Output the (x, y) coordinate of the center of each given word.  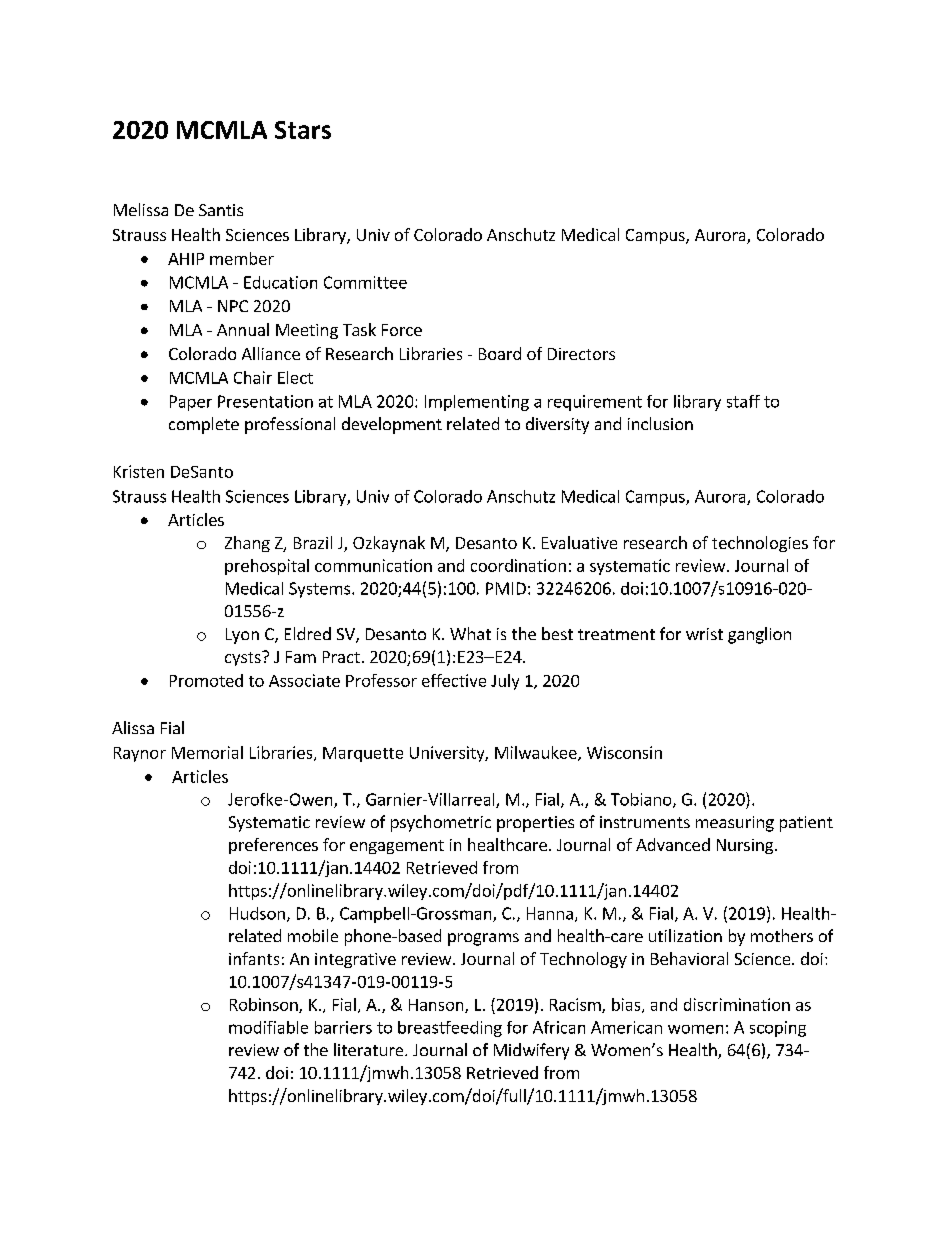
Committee (365, 282)
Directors (581, 354)
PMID (506, 588)
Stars (303, 130)
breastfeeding (450, 1029)
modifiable (268, 1027)
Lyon (242, 636)
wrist (704, 634)
